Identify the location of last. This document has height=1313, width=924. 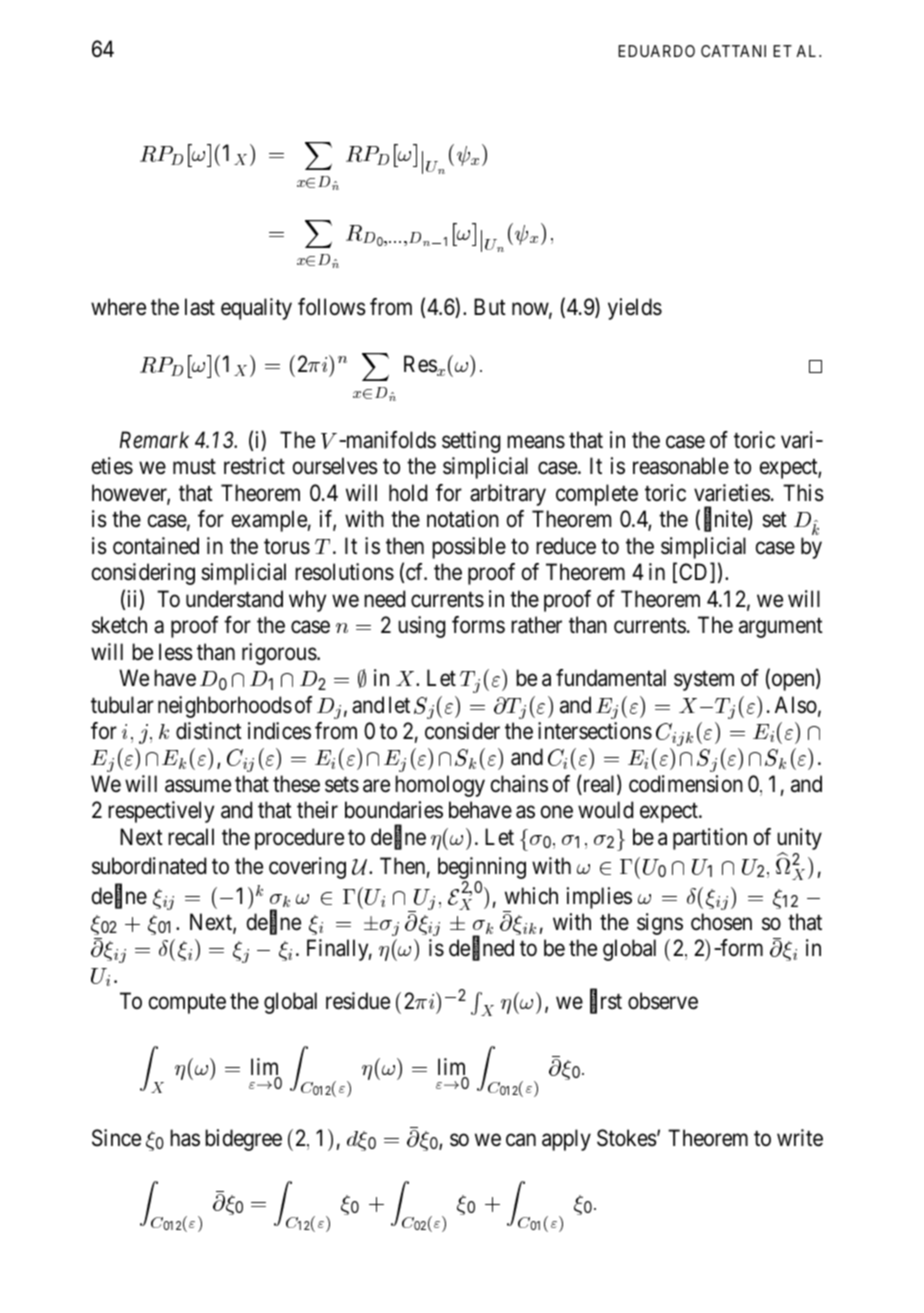
(200, 307).
